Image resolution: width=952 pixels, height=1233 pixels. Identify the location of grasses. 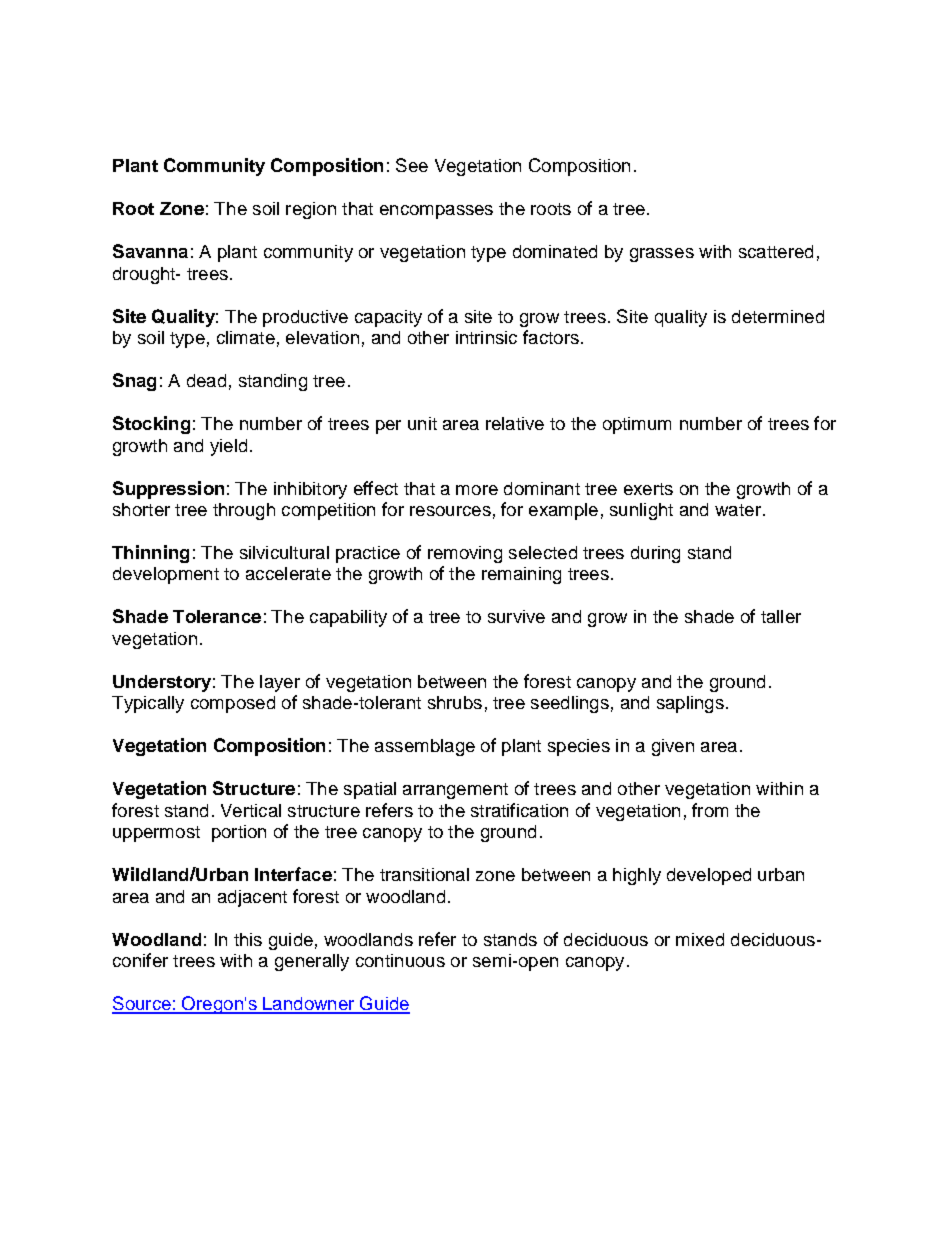
(662, 255).
